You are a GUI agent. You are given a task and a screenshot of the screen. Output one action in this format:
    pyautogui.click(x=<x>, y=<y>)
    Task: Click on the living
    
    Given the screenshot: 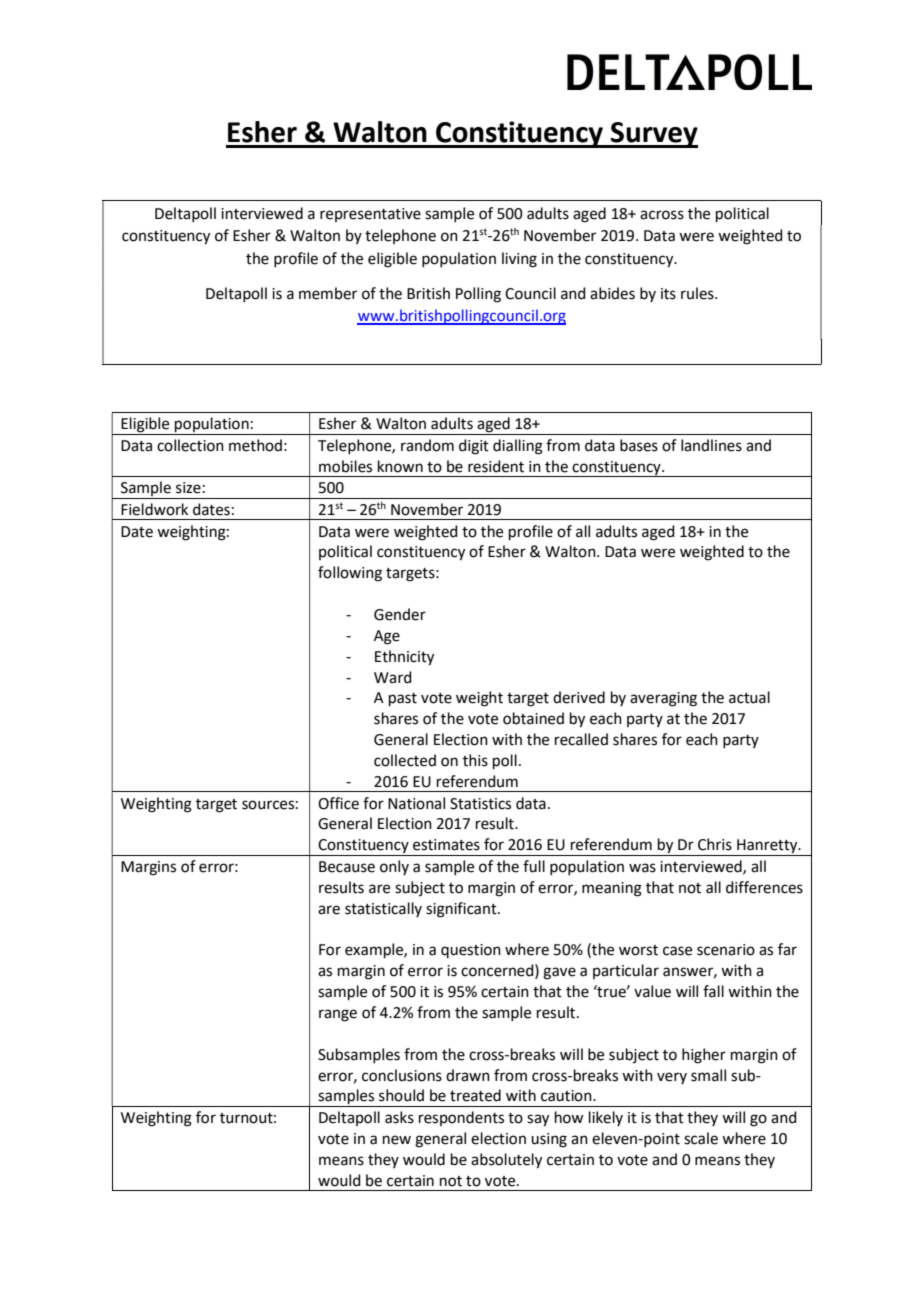 What is the action you would take?
    pyautogui.click(x=519, y=260)
